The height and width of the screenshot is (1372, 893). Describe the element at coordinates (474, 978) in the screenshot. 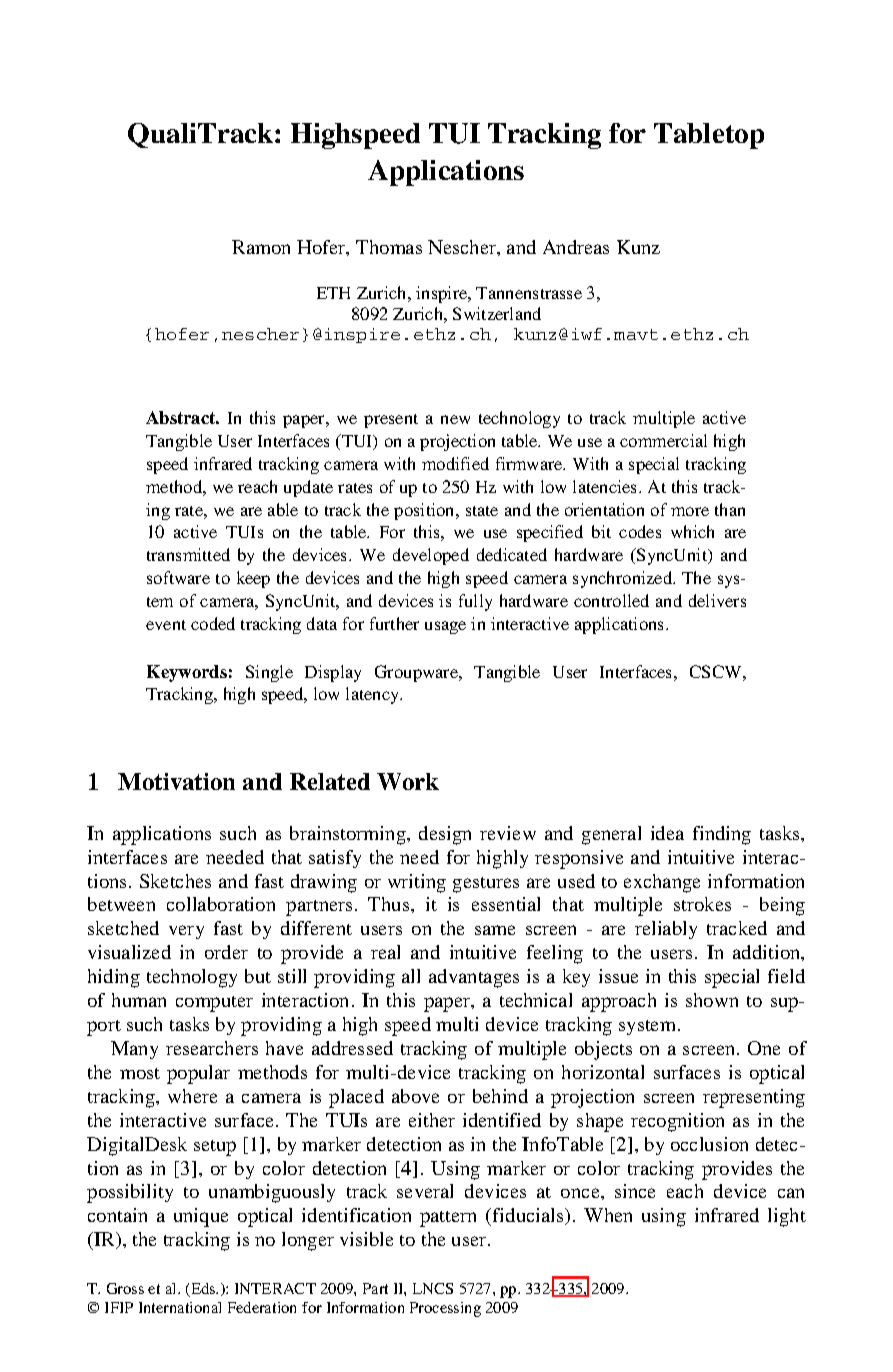

I see `advantages` at that location.
